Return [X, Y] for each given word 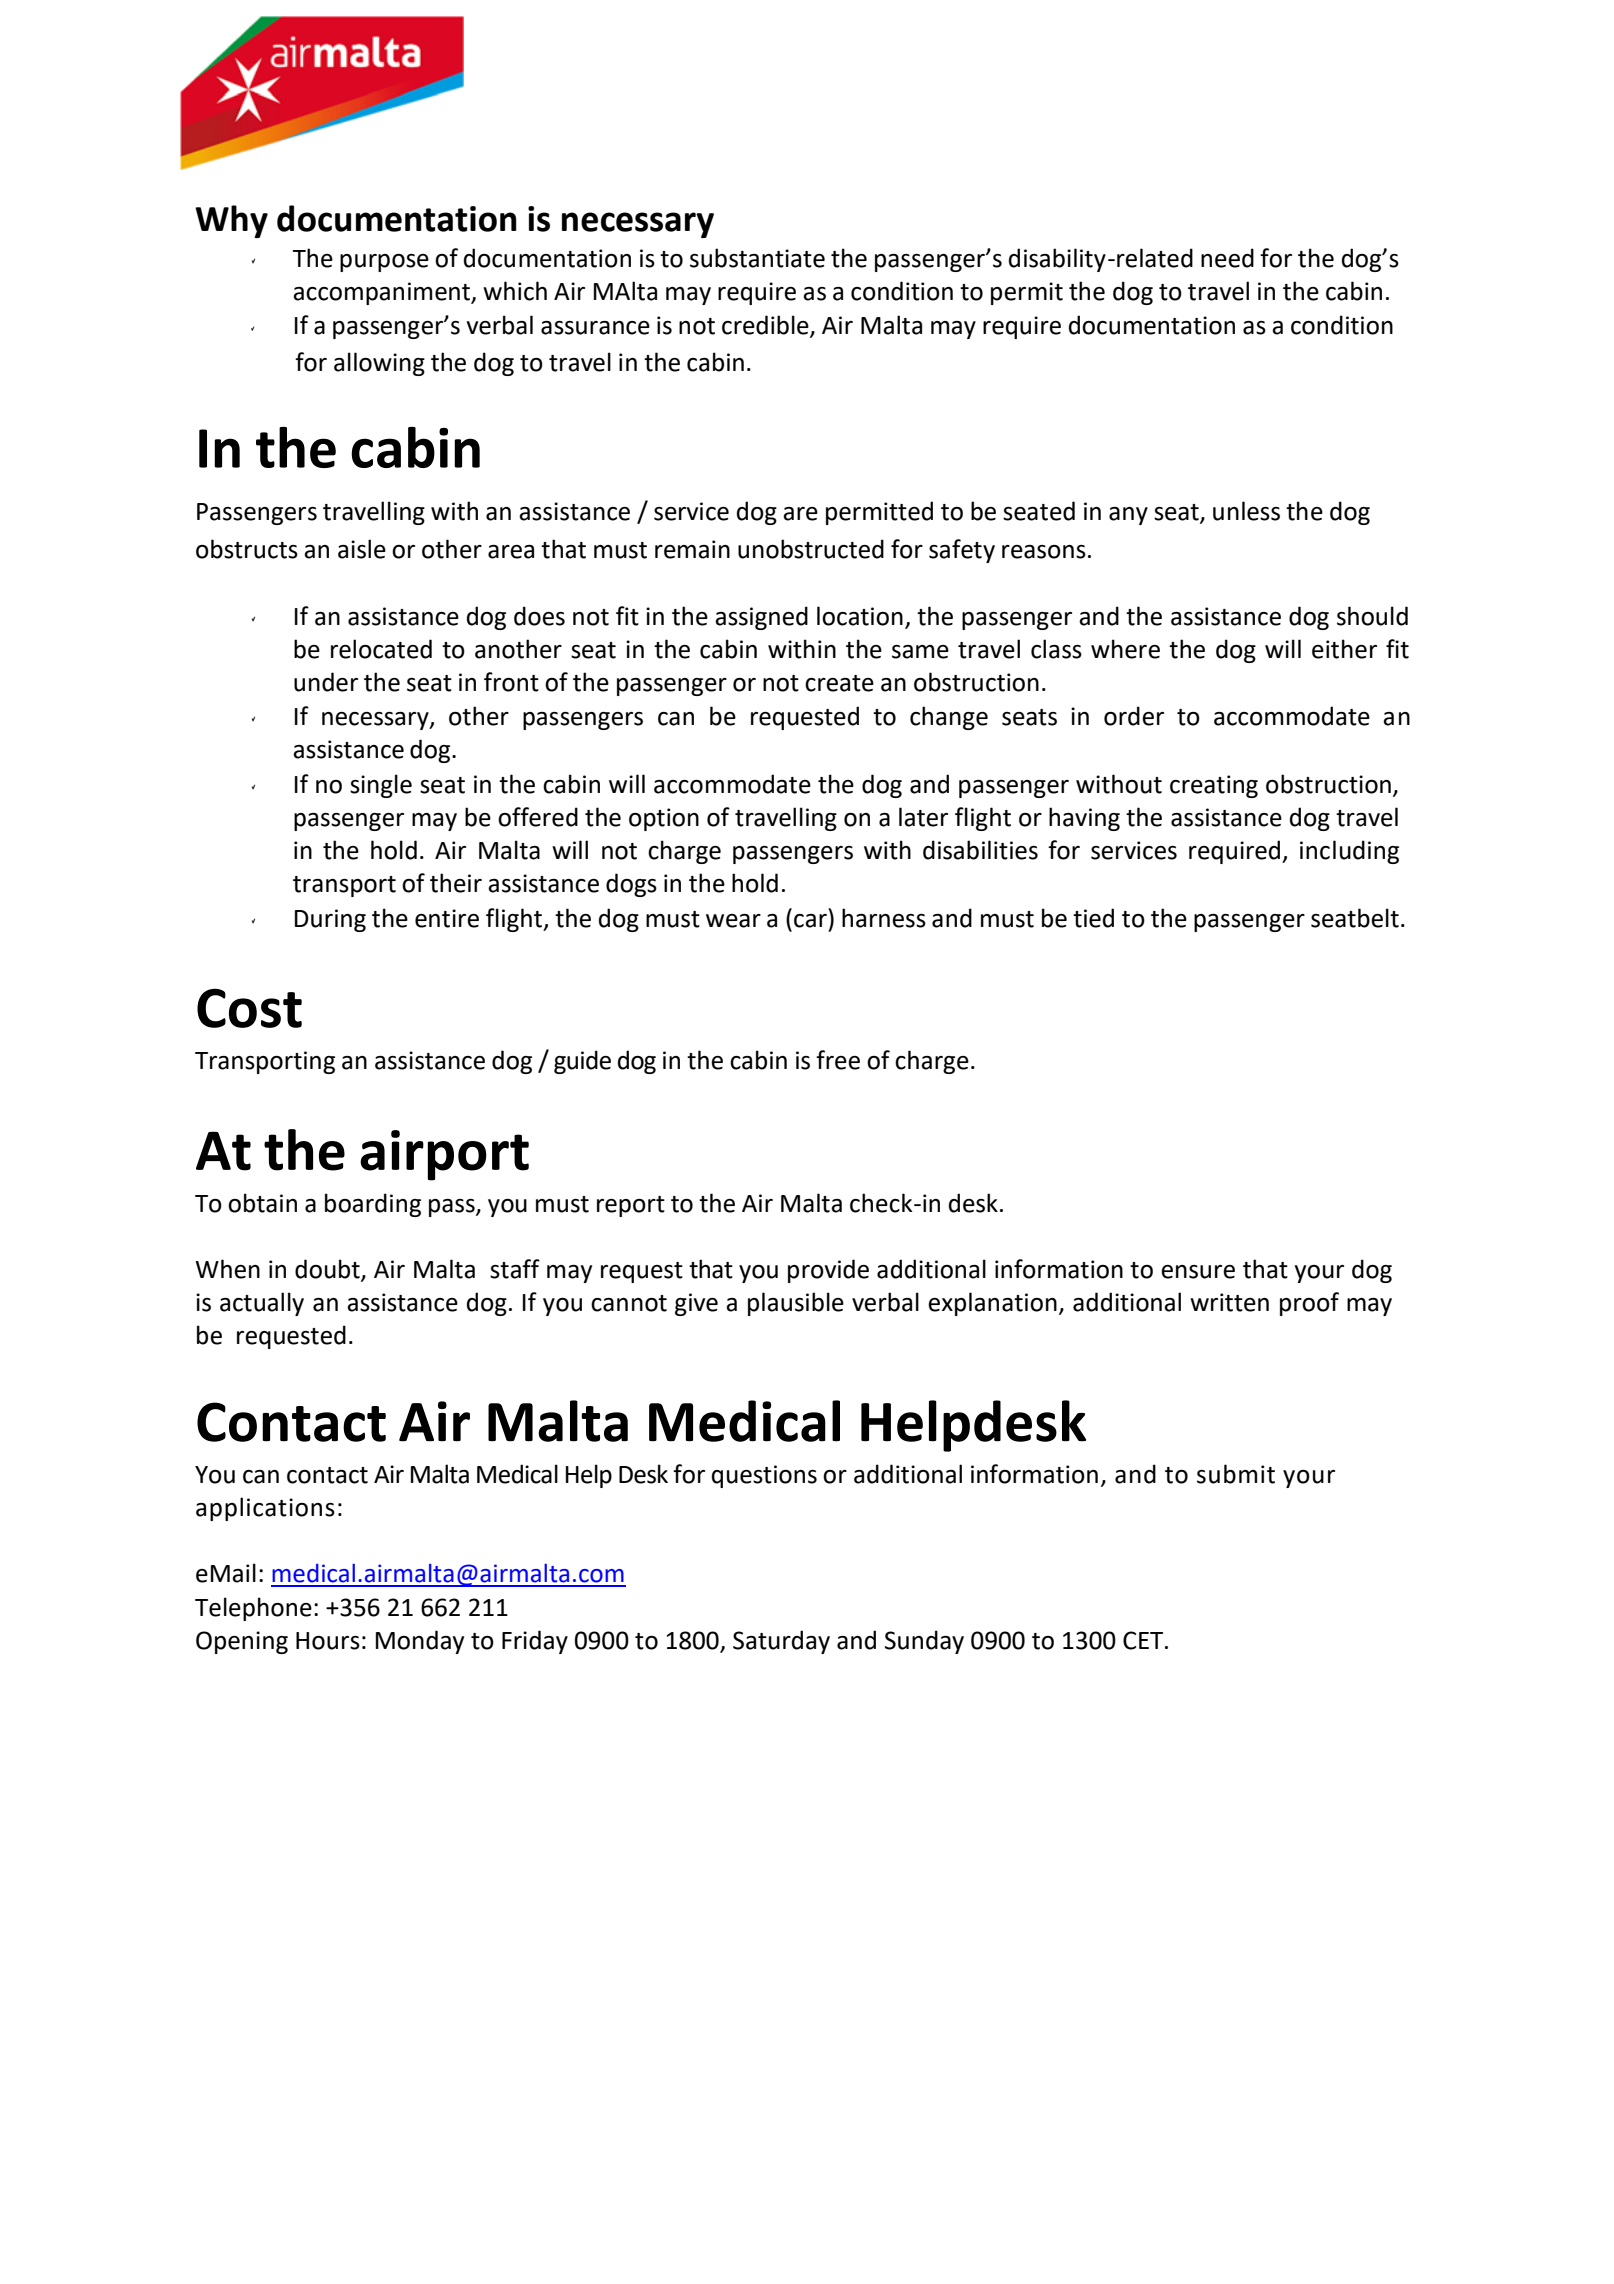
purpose [384, 263]
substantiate [757, 258]
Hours [328, 1641]
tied [1093, 918]
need [1227, 258]
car [810, 921]
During [330, 920]
